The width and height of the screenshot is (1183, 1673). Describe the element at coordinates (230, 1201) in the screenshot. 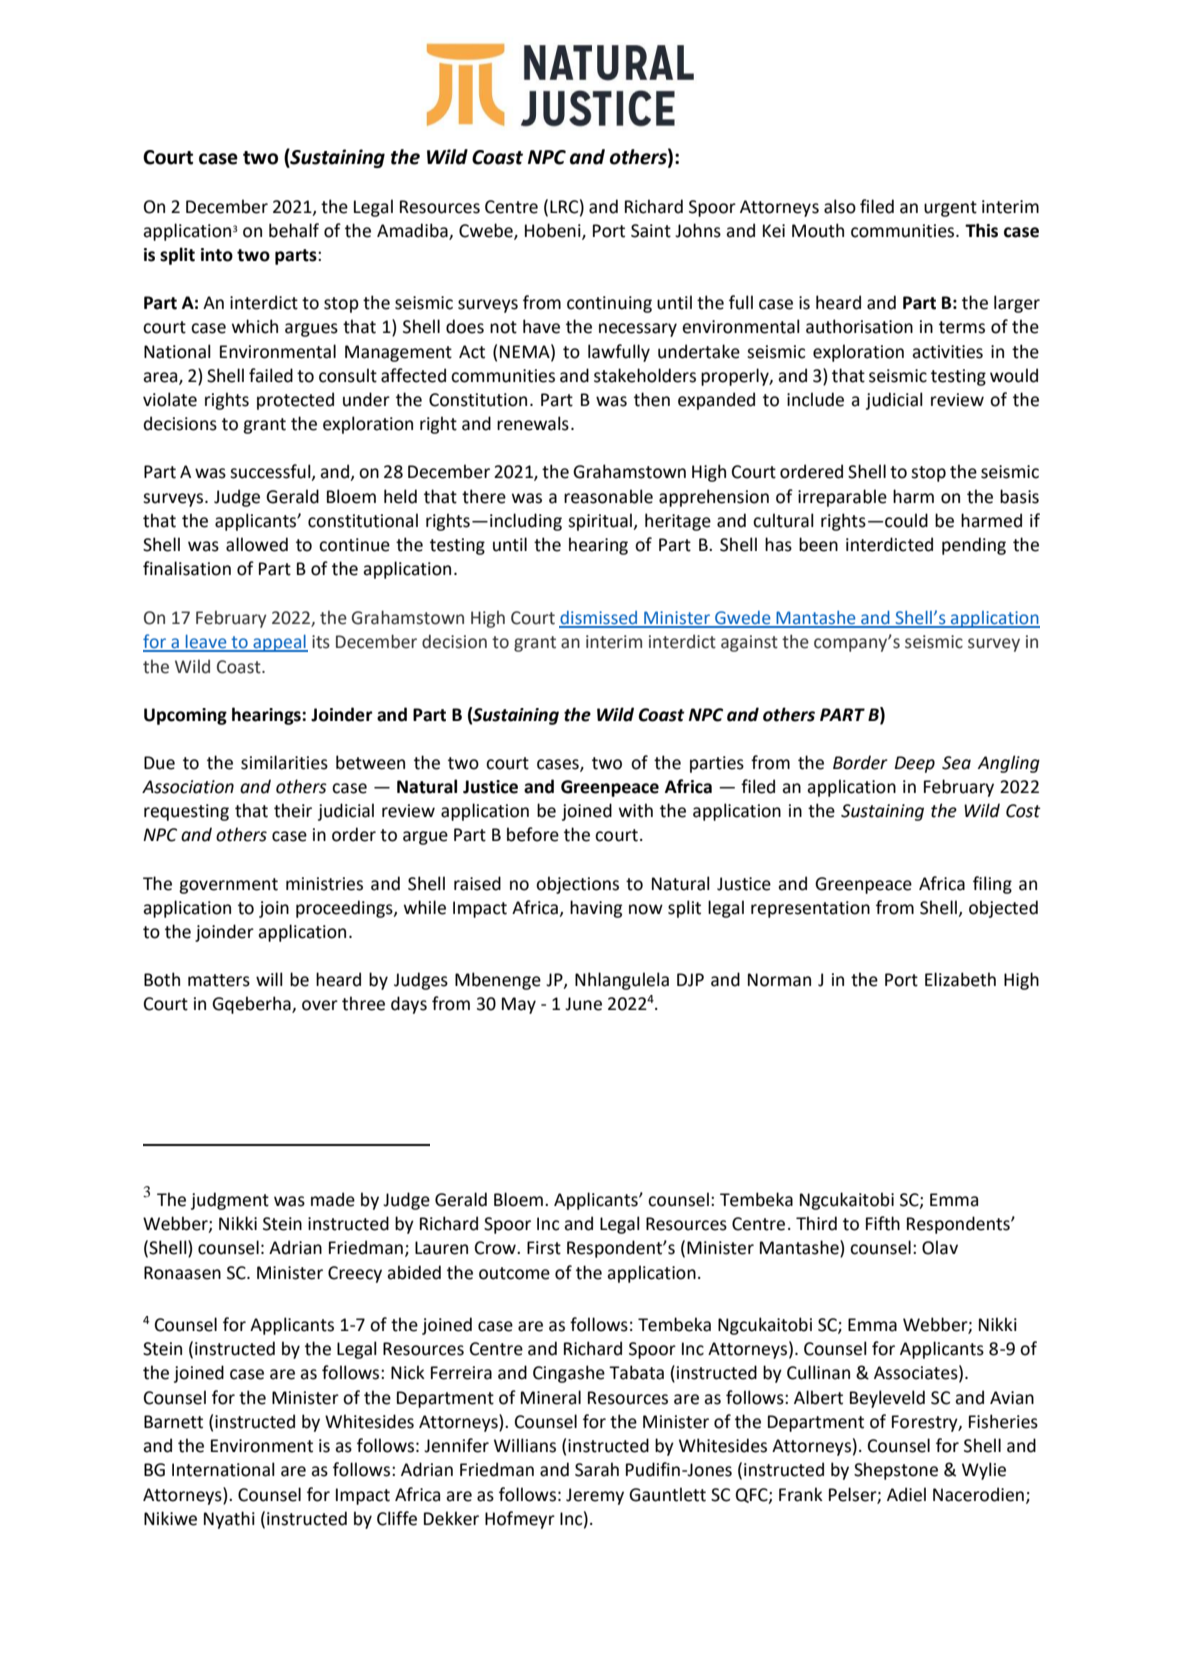

I see `judgment` at that location.
